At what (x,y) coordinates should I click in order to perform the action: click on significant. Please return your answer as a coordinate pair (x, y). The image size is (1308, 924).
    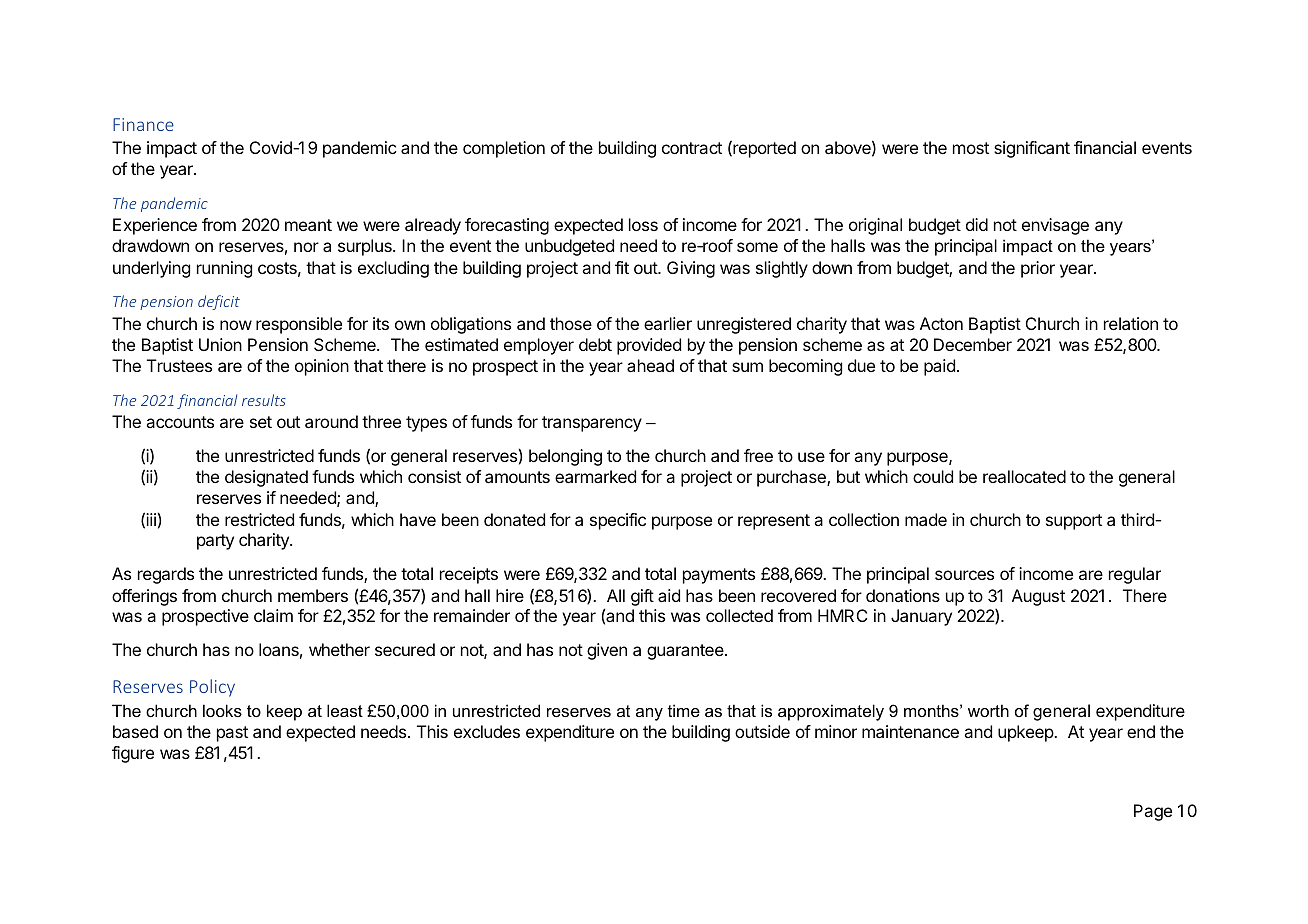
    Looking at the image, I should click on (1032, 149).
